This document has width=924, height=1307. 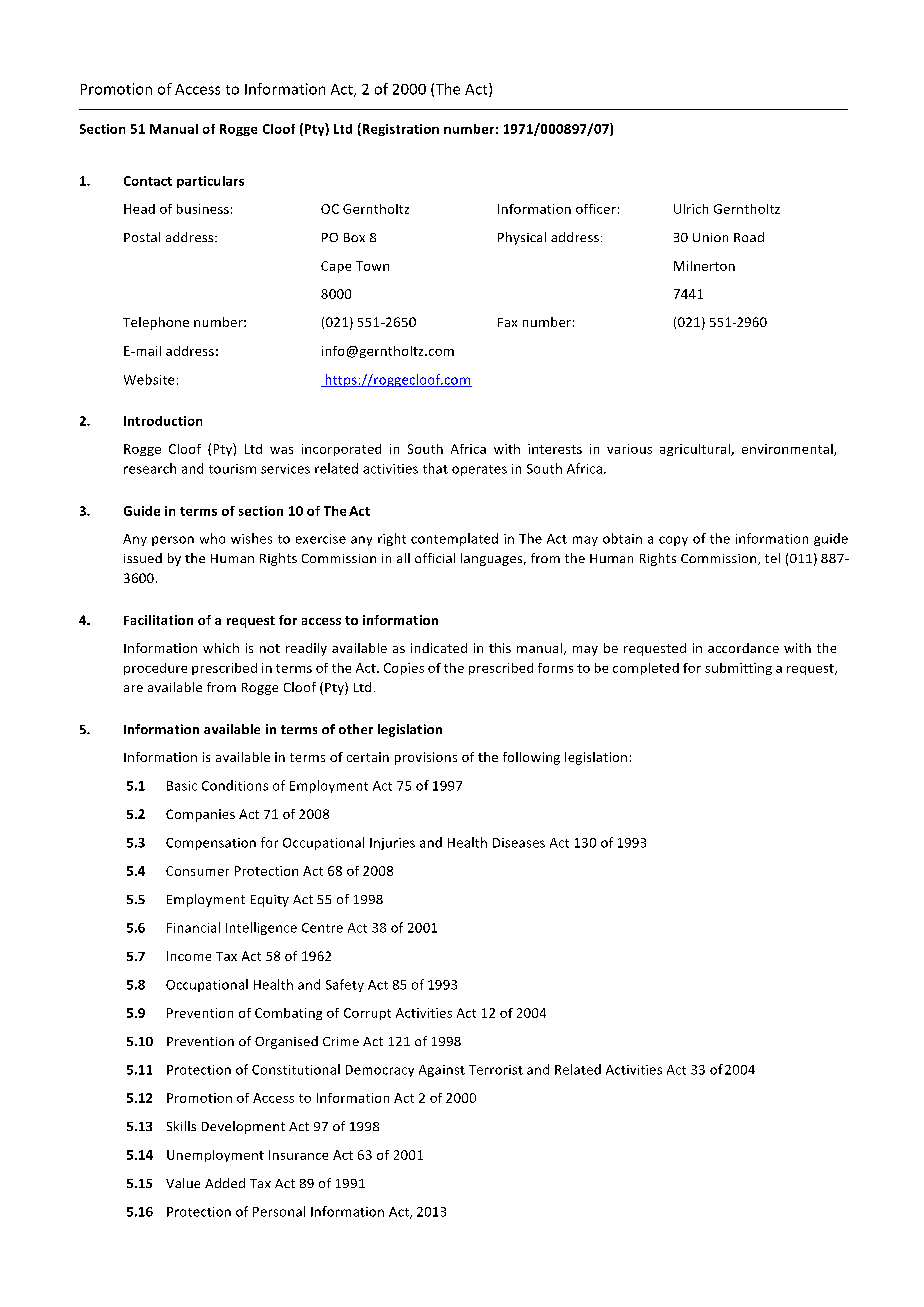 I want to click on Added, so click(x=225, y=1183).
